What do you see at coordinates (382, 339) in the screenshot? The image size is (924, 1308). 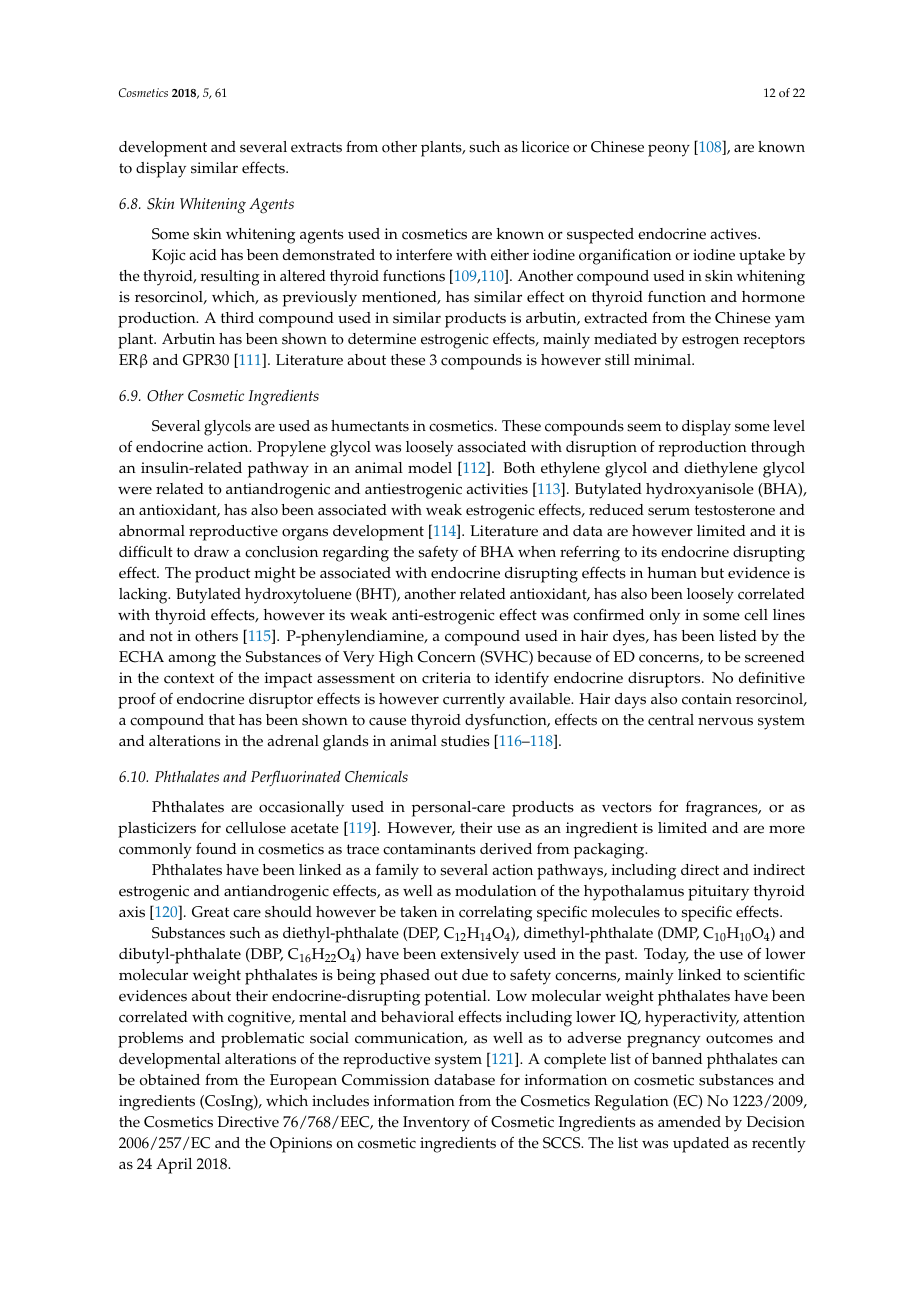 I see `determine` at bounding box center [382, 339].
